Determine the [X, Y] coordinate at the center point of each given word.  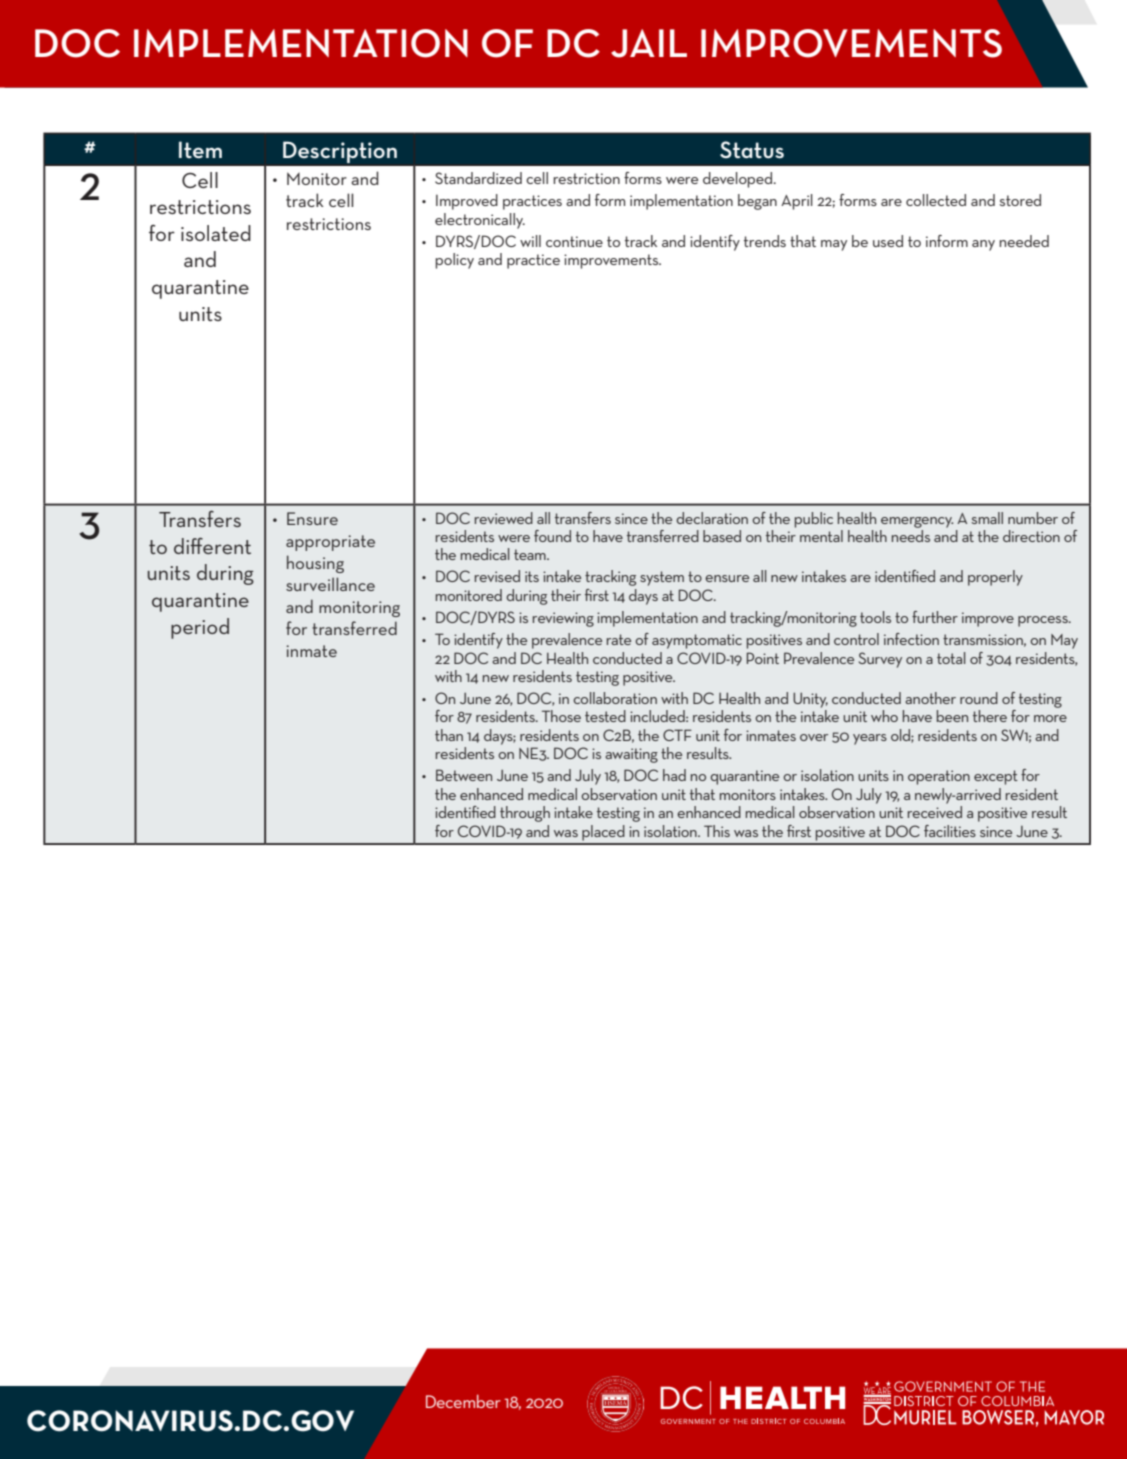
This [717, 831]
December [463, 1401]
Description [340, 152]
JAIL [649, 43]
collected [936, 200]
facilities [950, 831]
